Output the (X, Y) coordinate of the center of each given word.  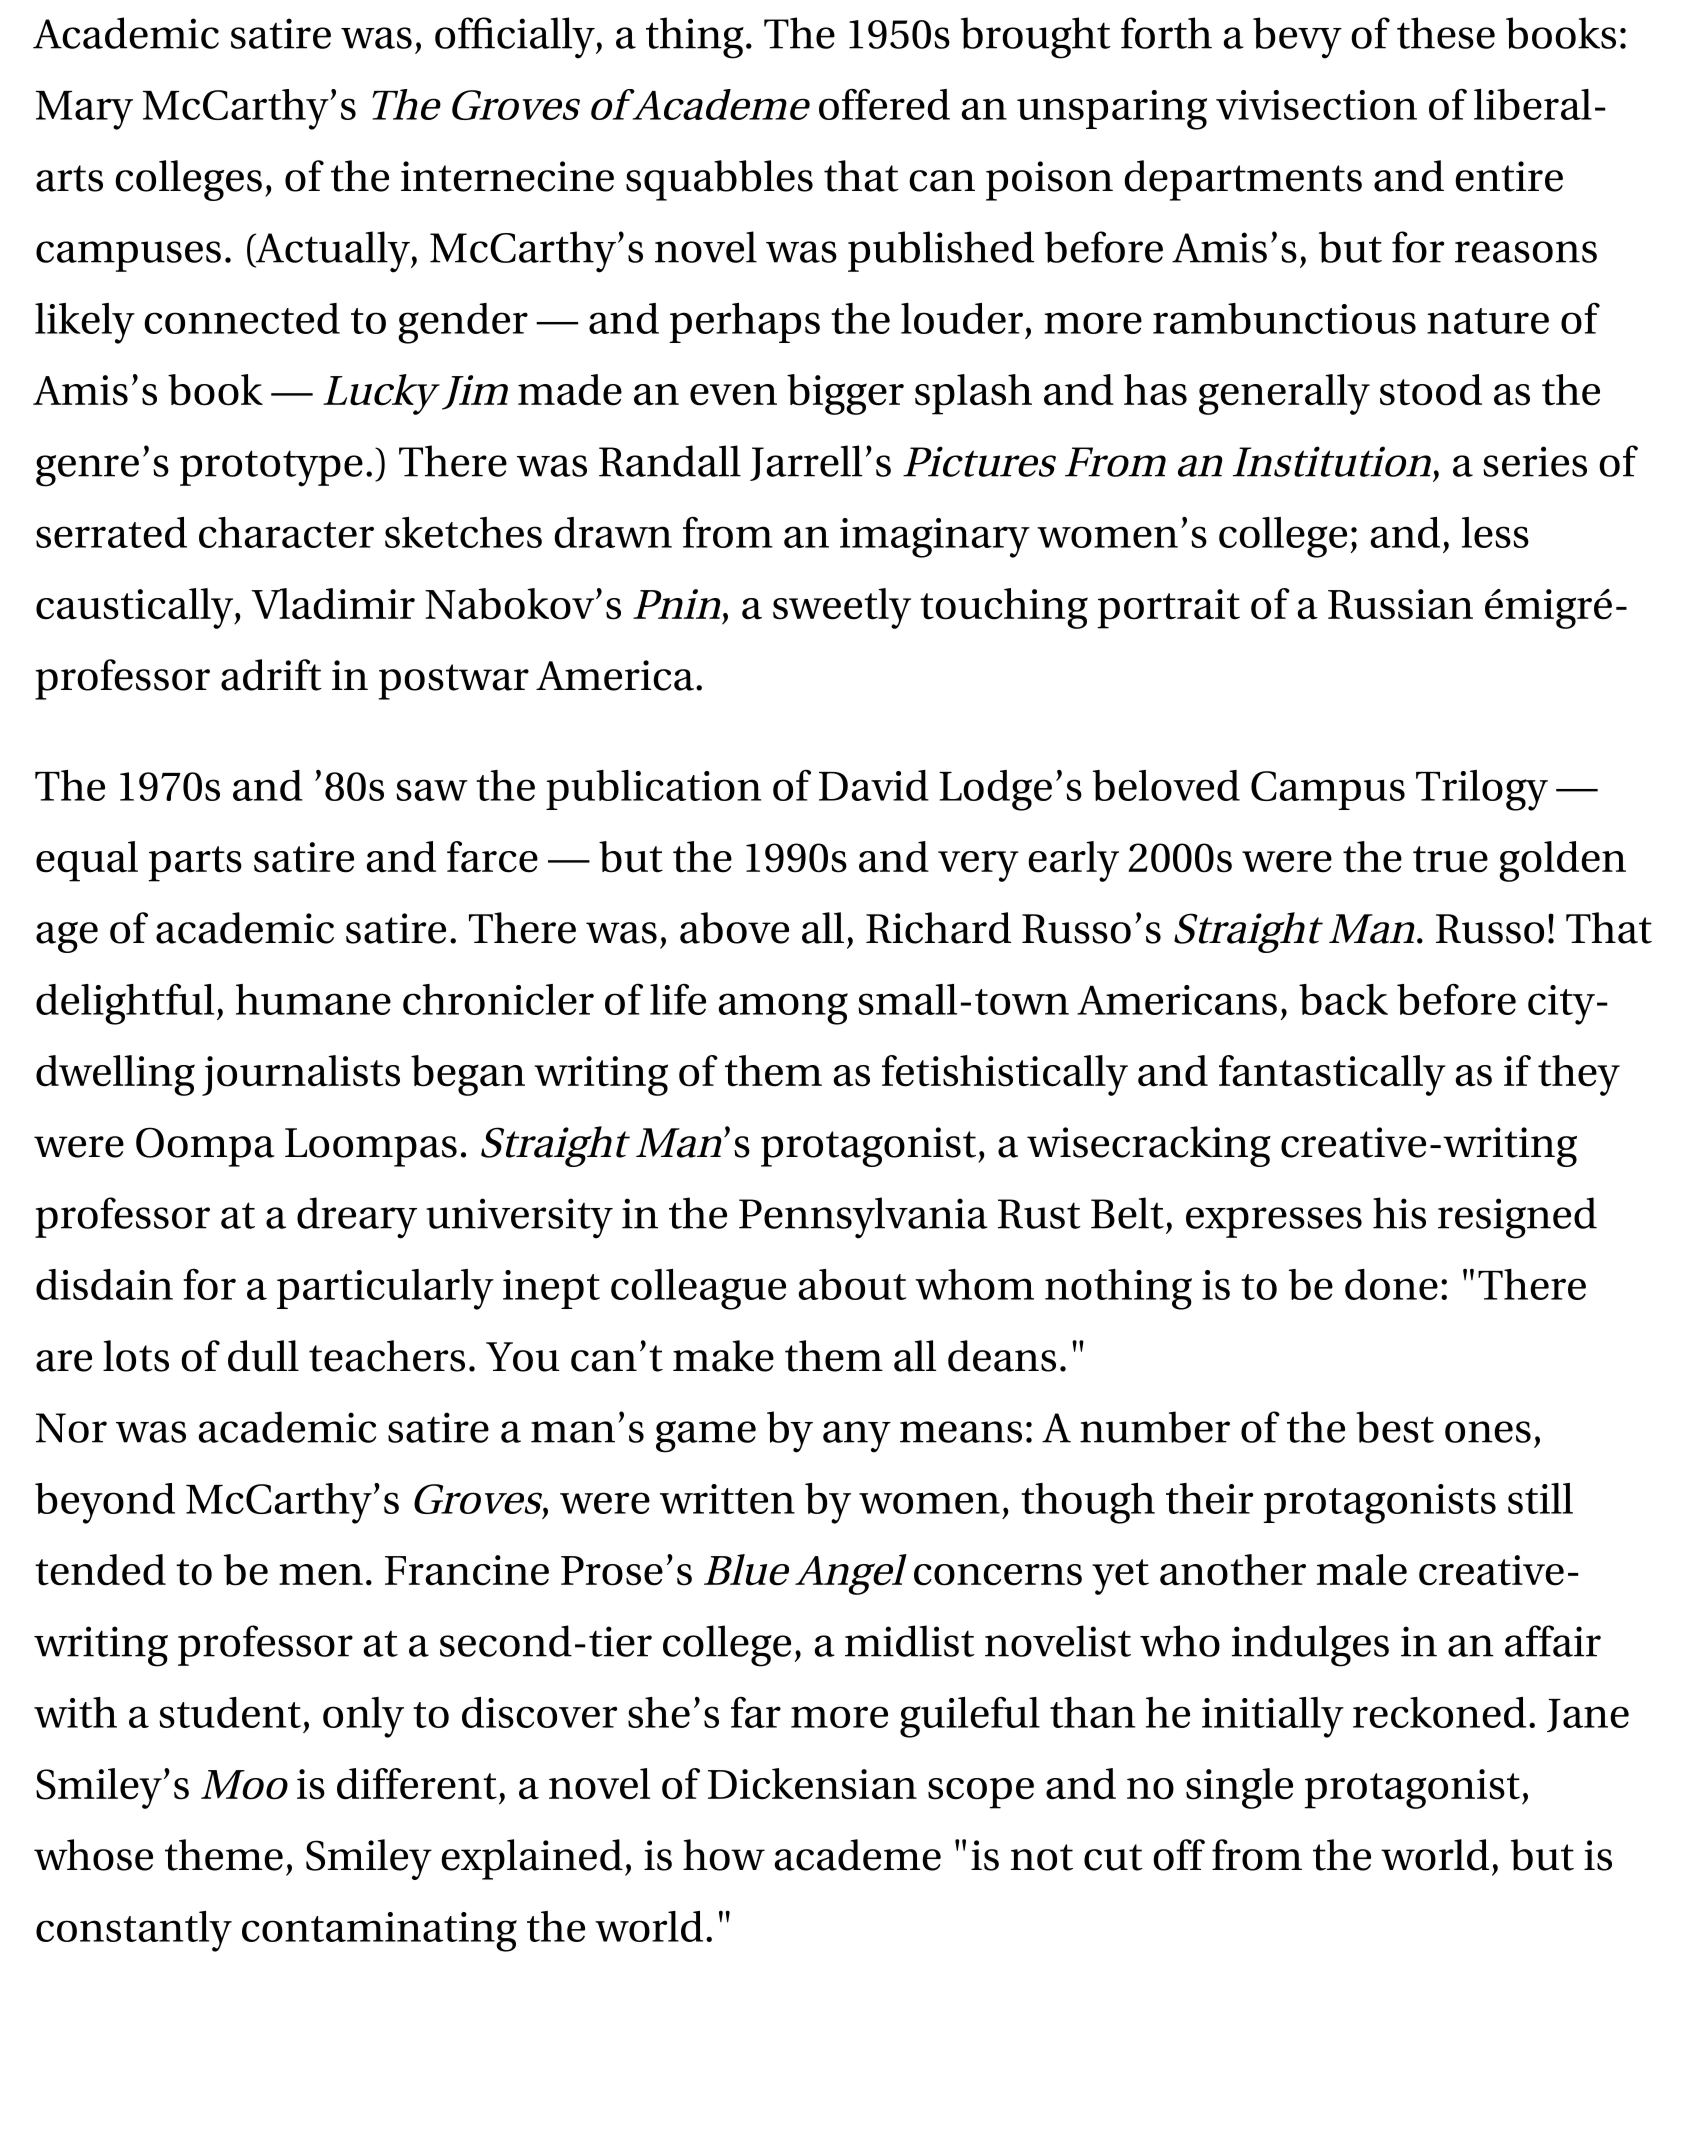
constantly (134, 1931)
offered (884, 104)
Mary (84, 110)
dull (263, 1356)
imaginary (935, 538)
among (783, 1009)
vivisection (1316, 105)
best (1395, 1427)
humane (313, 999)
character (286, 532)
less (1495, 532)
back (1343, 999)
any (857, 1437)
